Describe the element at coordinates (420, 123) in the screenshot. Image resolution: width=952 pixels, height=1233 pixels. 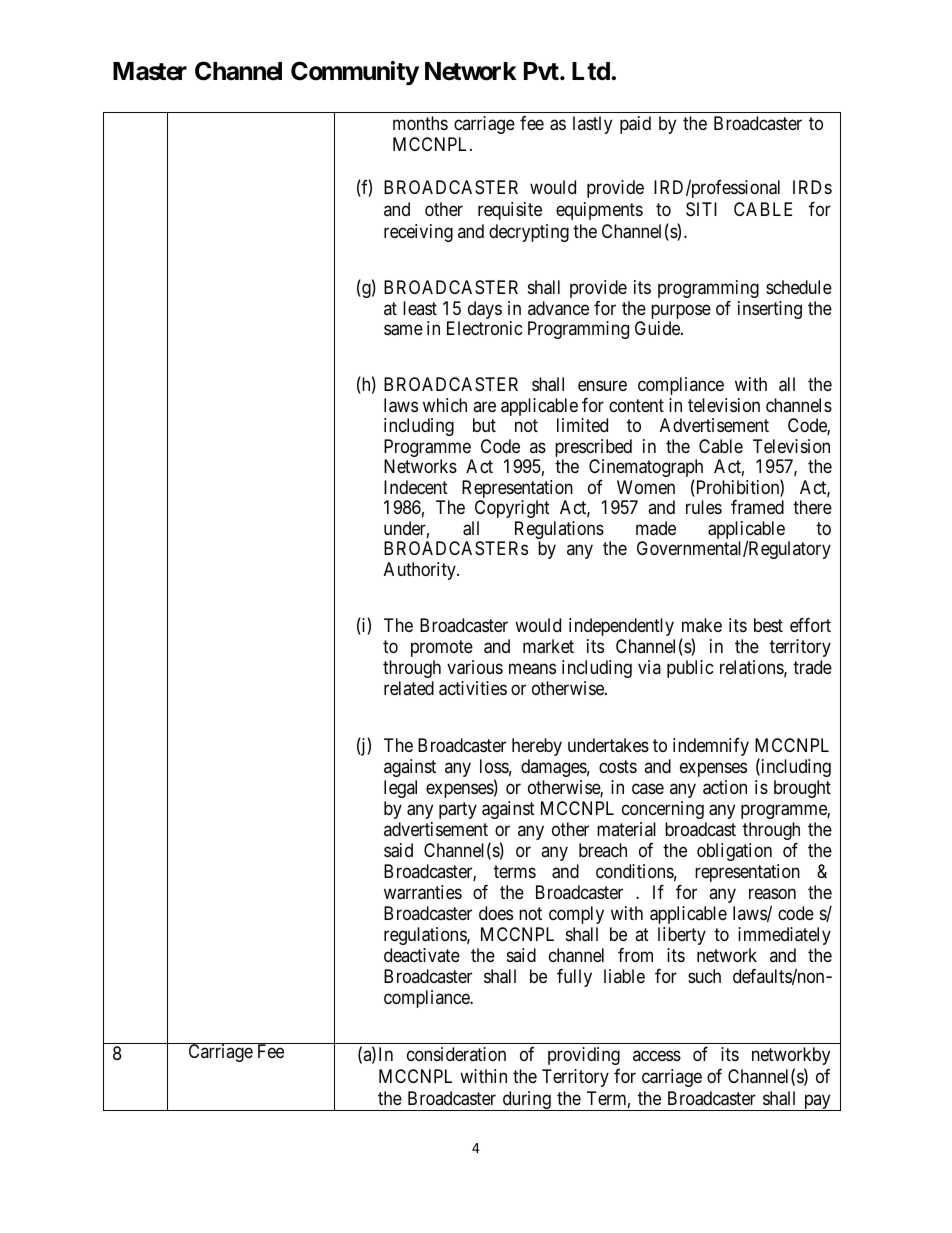
I see `months` at that location.
